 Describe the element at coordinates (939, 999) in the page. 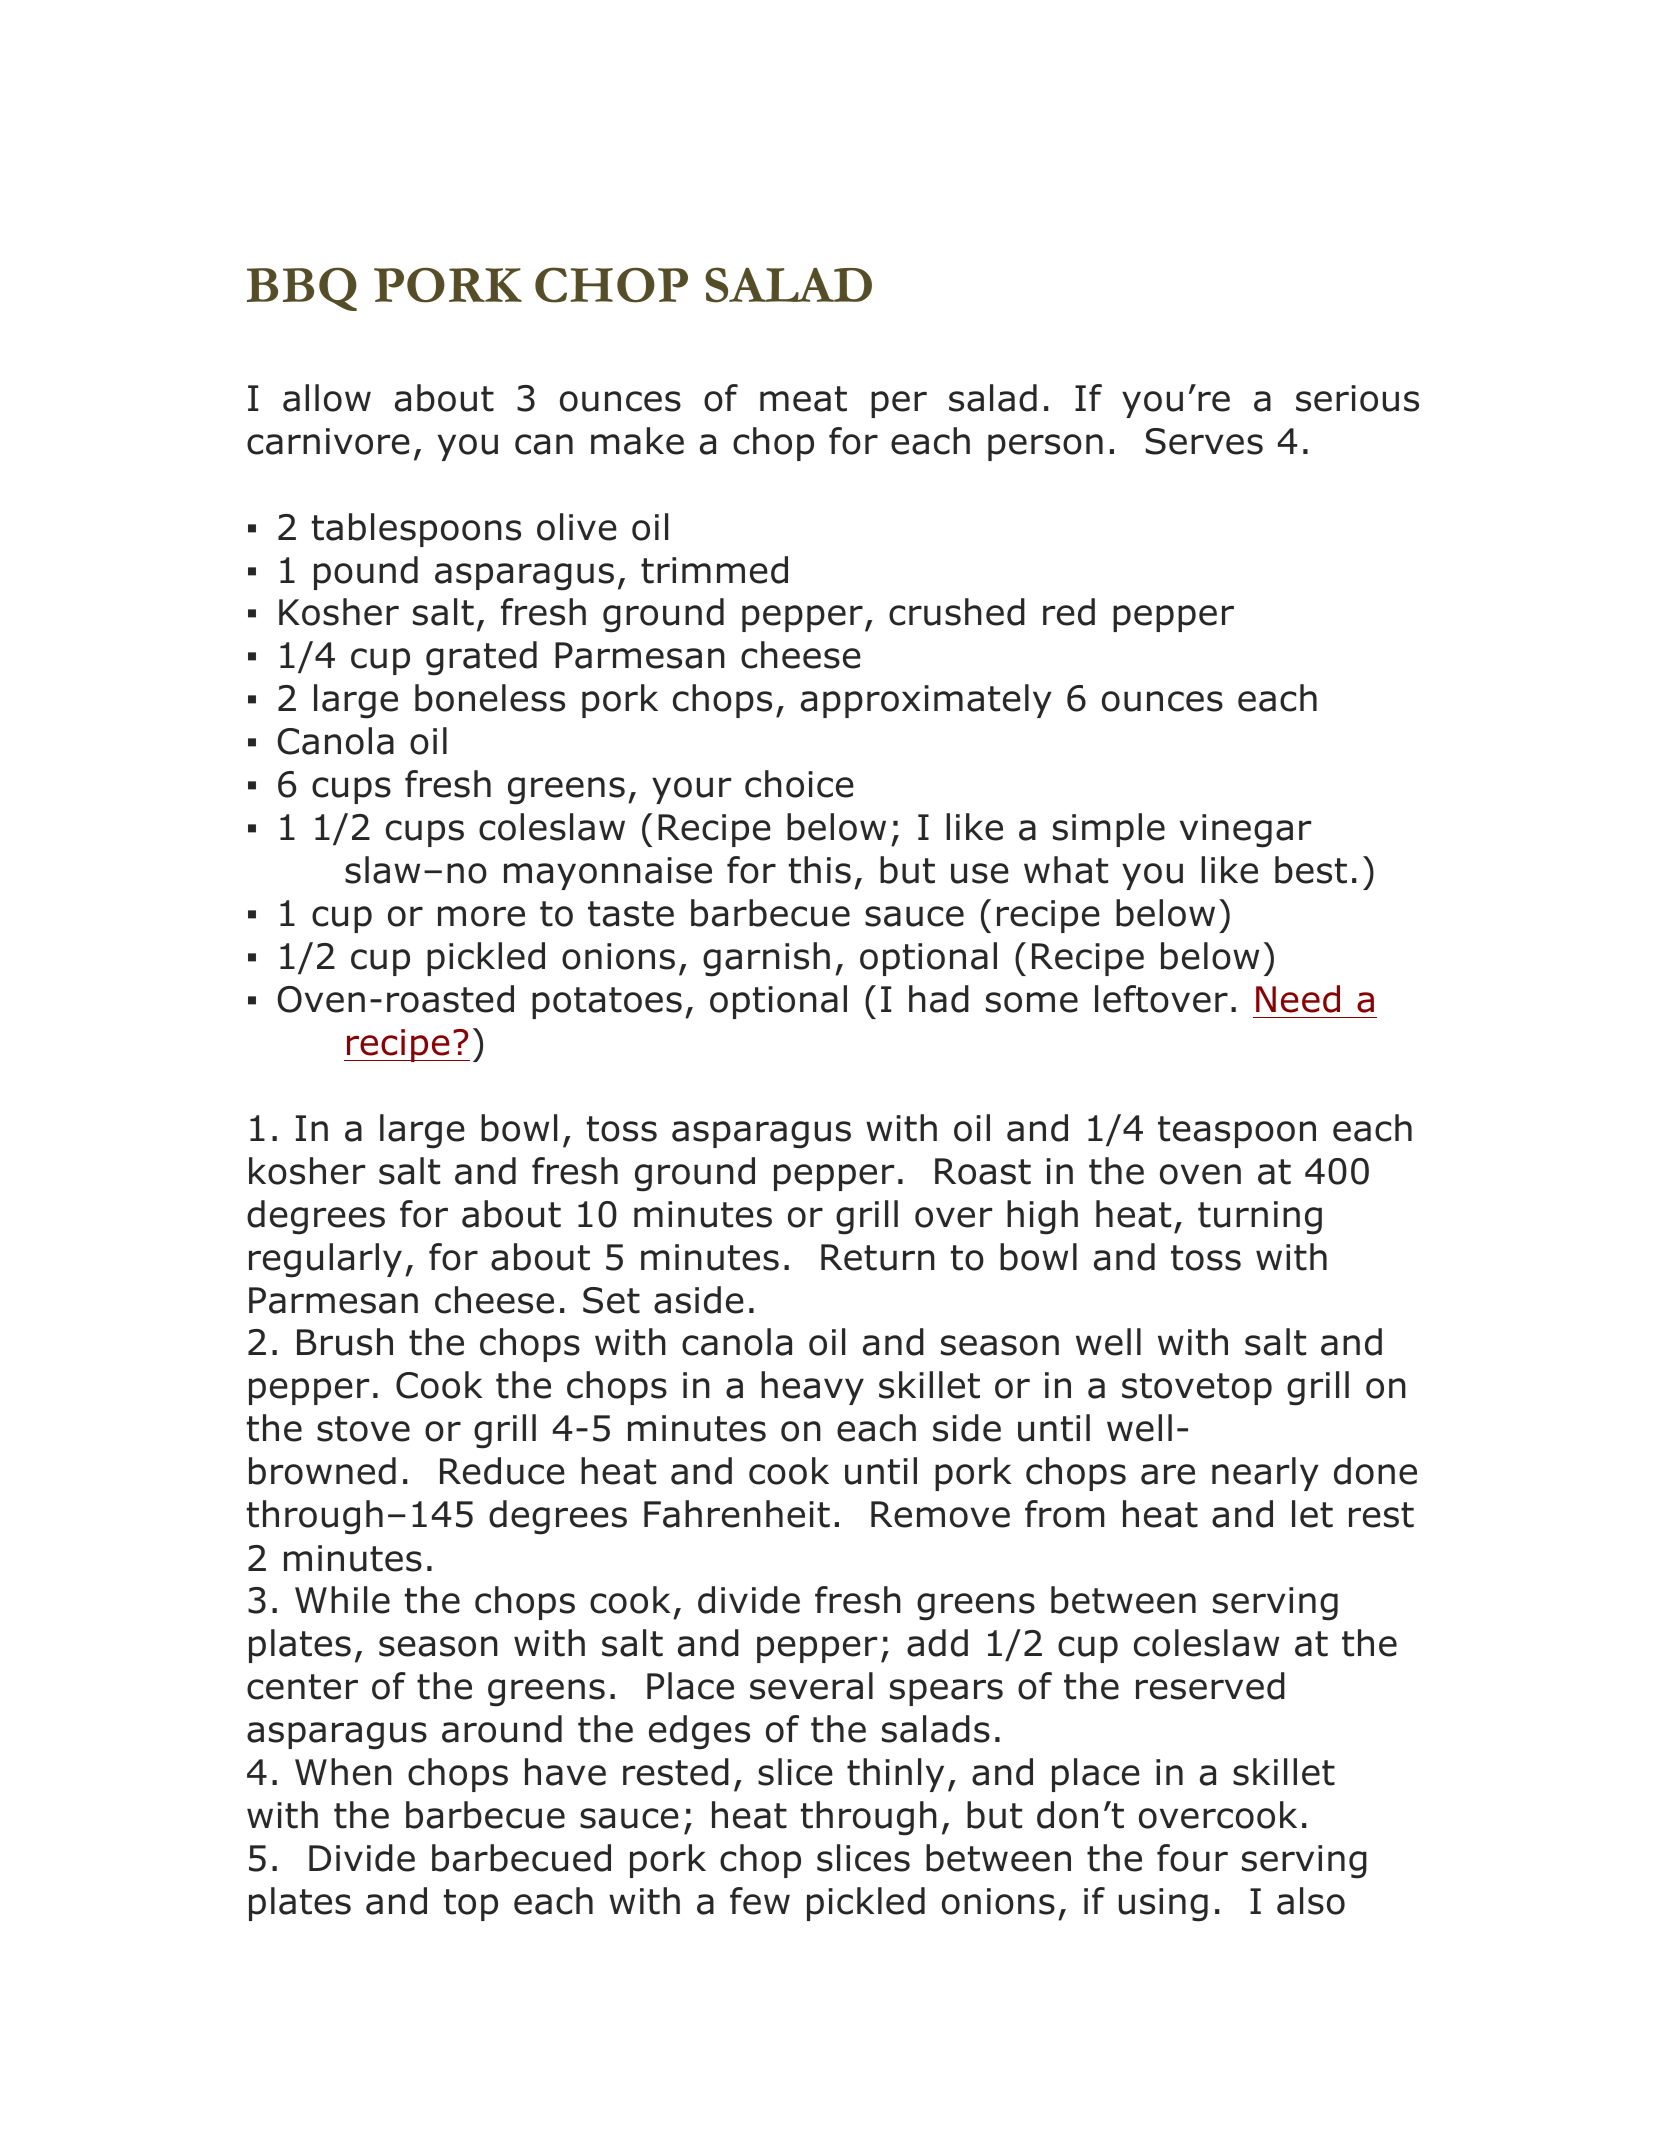

I see `had` at that location.
